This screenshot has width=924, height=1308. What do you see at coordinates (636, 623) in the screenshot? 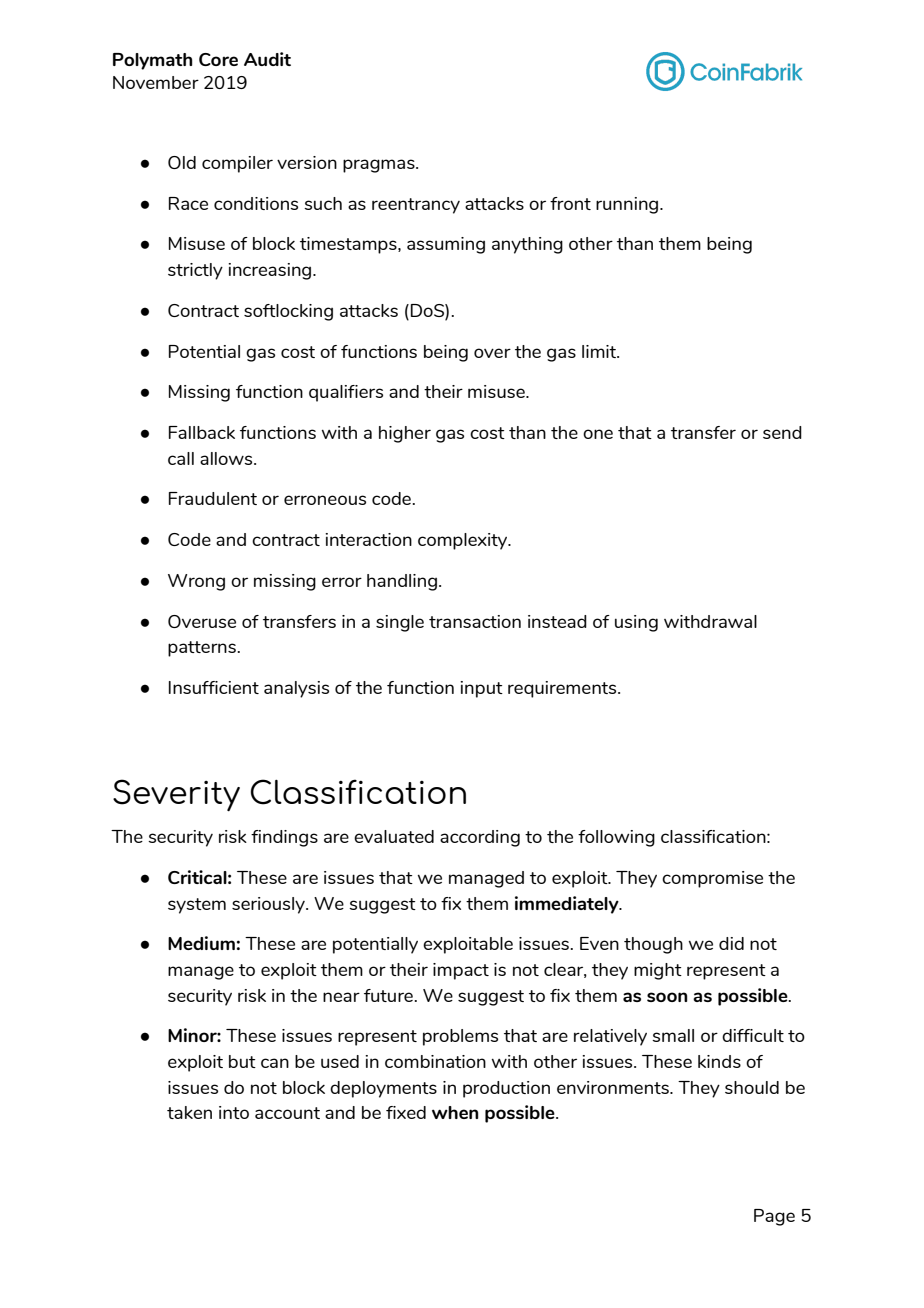
I see `using` at bounding box center [636, 623].
